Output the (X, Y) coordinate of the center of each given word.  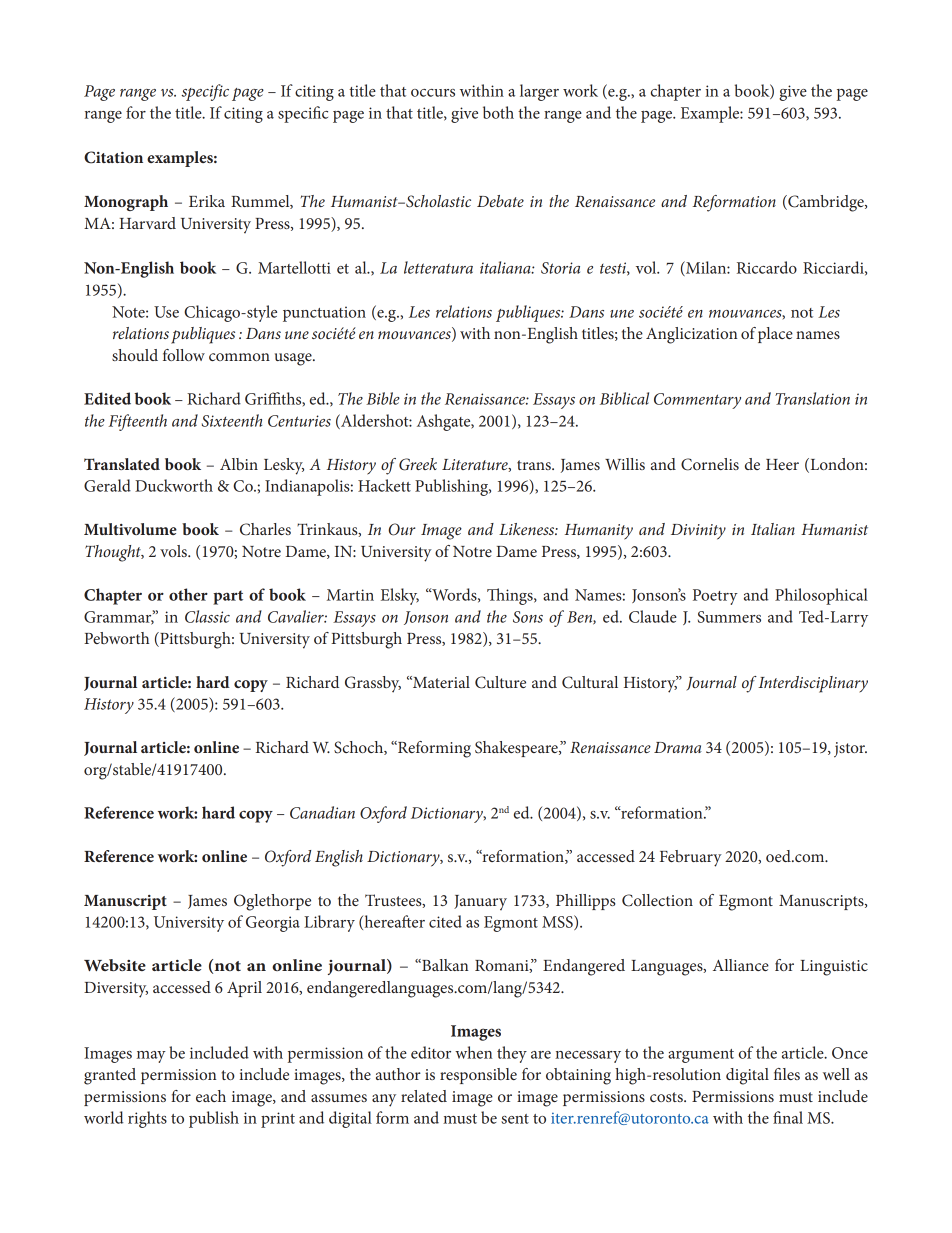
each (211, 1096)
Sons (528, 617)
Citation (113, 157)
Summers (729, 617)
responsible (478, 1076)
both (498, 112)
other (188, 594)
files (787, 1074)
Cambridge (826, 203)
